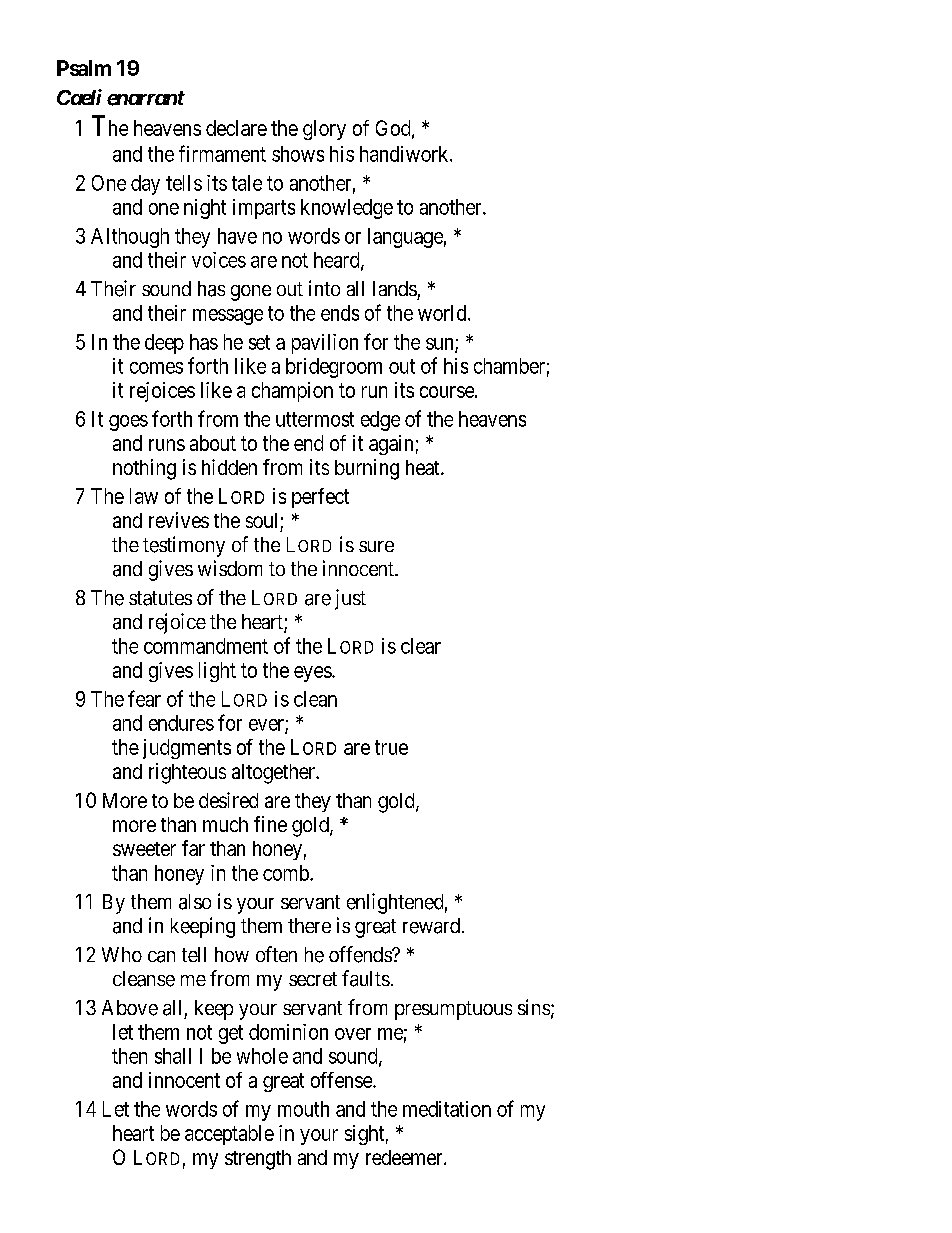  Describe the element at coordinates (424, 467) in the image. I see `heat` at that location.
